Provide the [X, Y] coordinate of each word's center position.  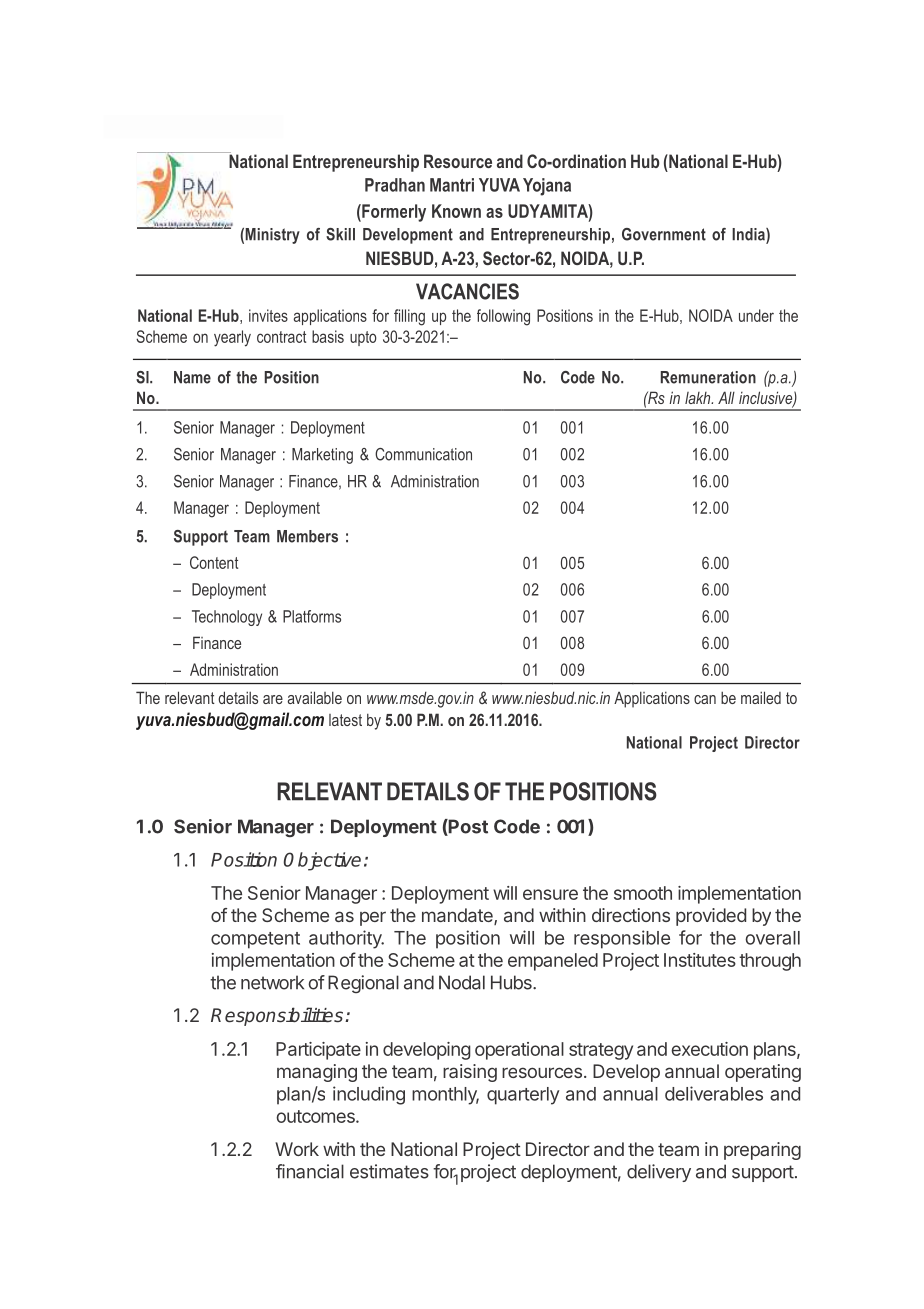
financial [310, 1171]
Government [664, 234]
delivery [659, 1173]
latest [345, 720]
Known [456, 211]
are [273, 699]
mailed [761, 697]
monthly [445, 1096]
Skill [340, 234]
